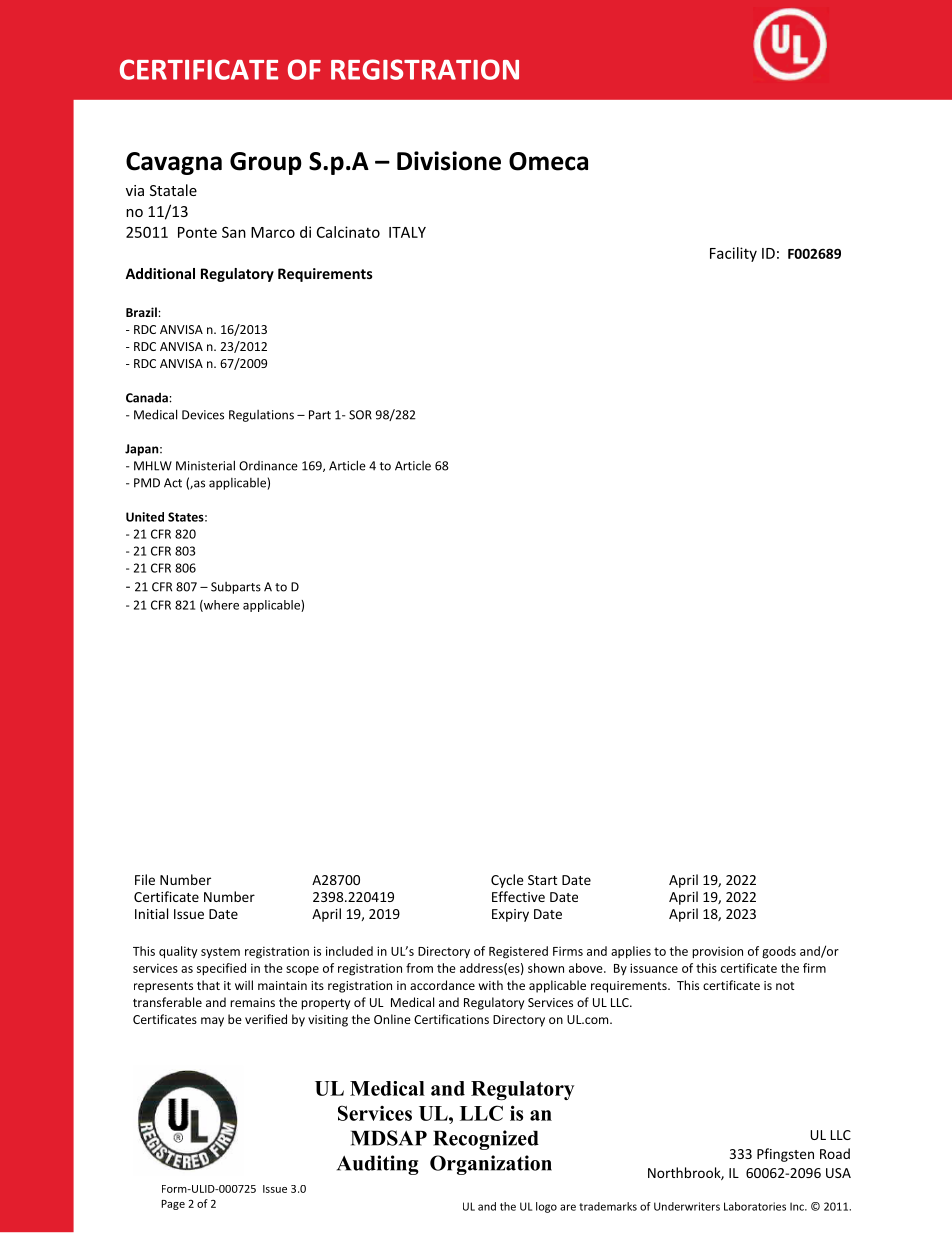  I want to click on Page, so click(173, 1205).
